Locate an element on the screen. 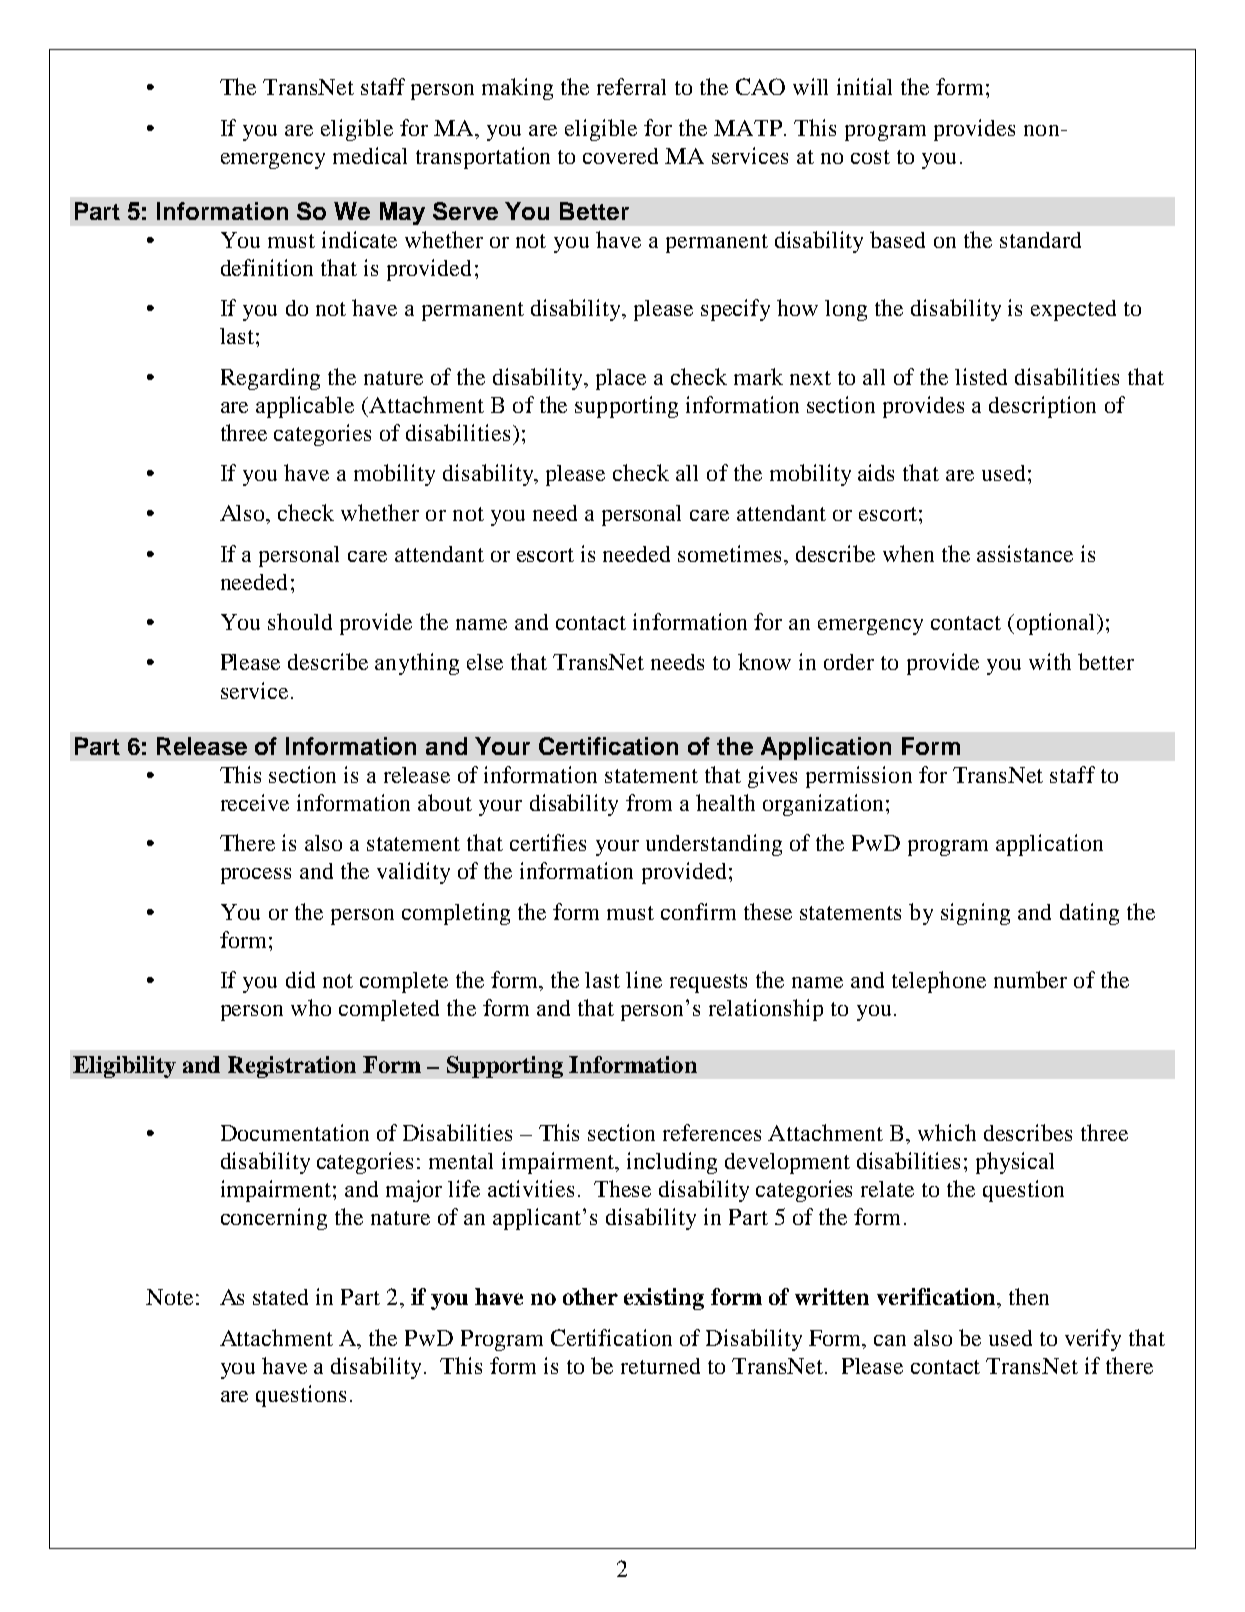 Image resolution: width=1245 pixels, height=1612 pixels. from is located at coordinates (649, 802).
